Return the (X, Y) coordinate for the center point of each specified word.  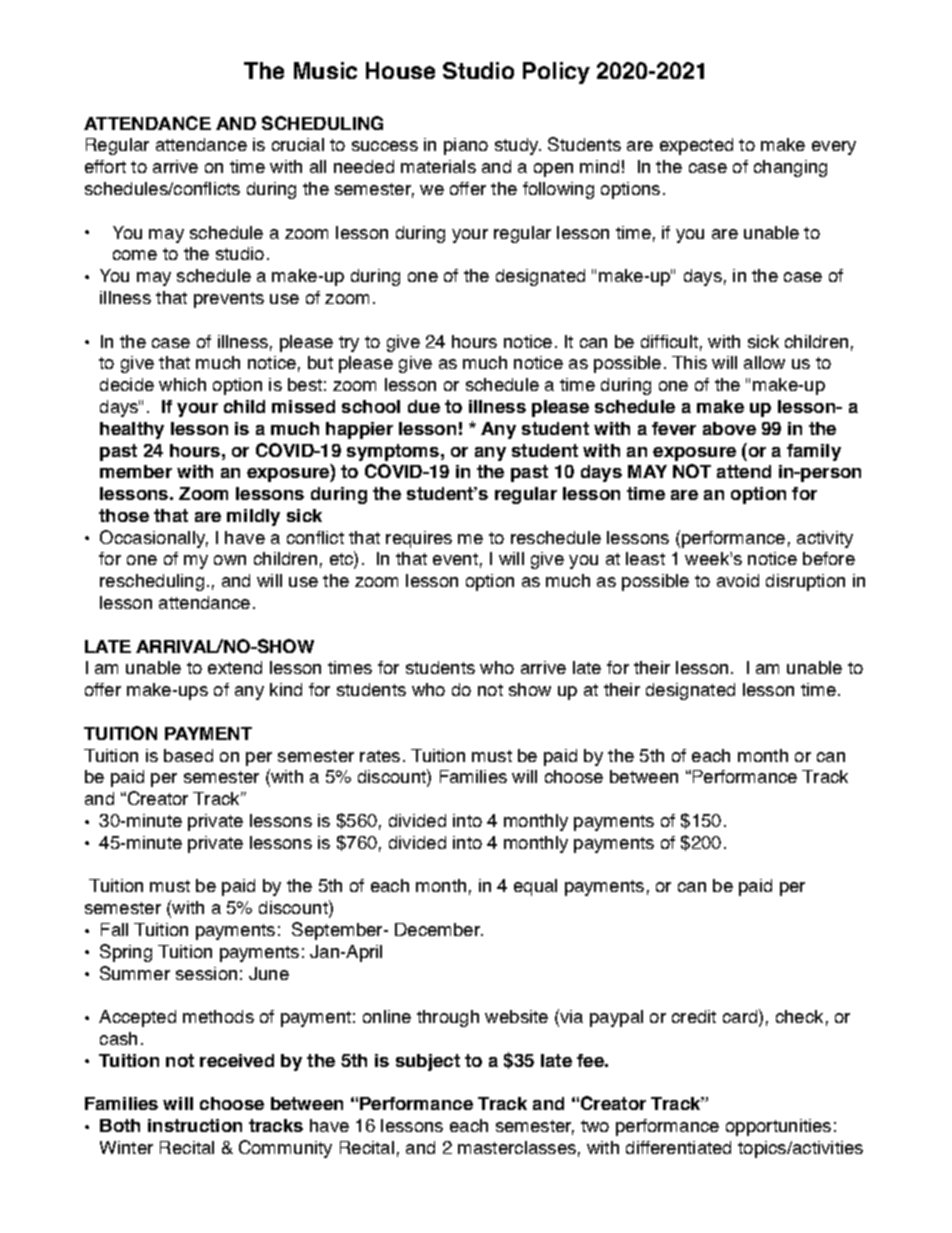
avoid (738, 580)
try (349, 344)
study (518, 146)
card (740, 1016)
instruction (195, 1125)
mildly (253, 517)
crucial (298, 144)
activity (825, 539)
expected (696, 146)
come (135, 255)
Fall (114, 929)
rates (380, 756)
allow (764, 362)
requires (419, 539)
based (188, 755)
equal (535, 887)
